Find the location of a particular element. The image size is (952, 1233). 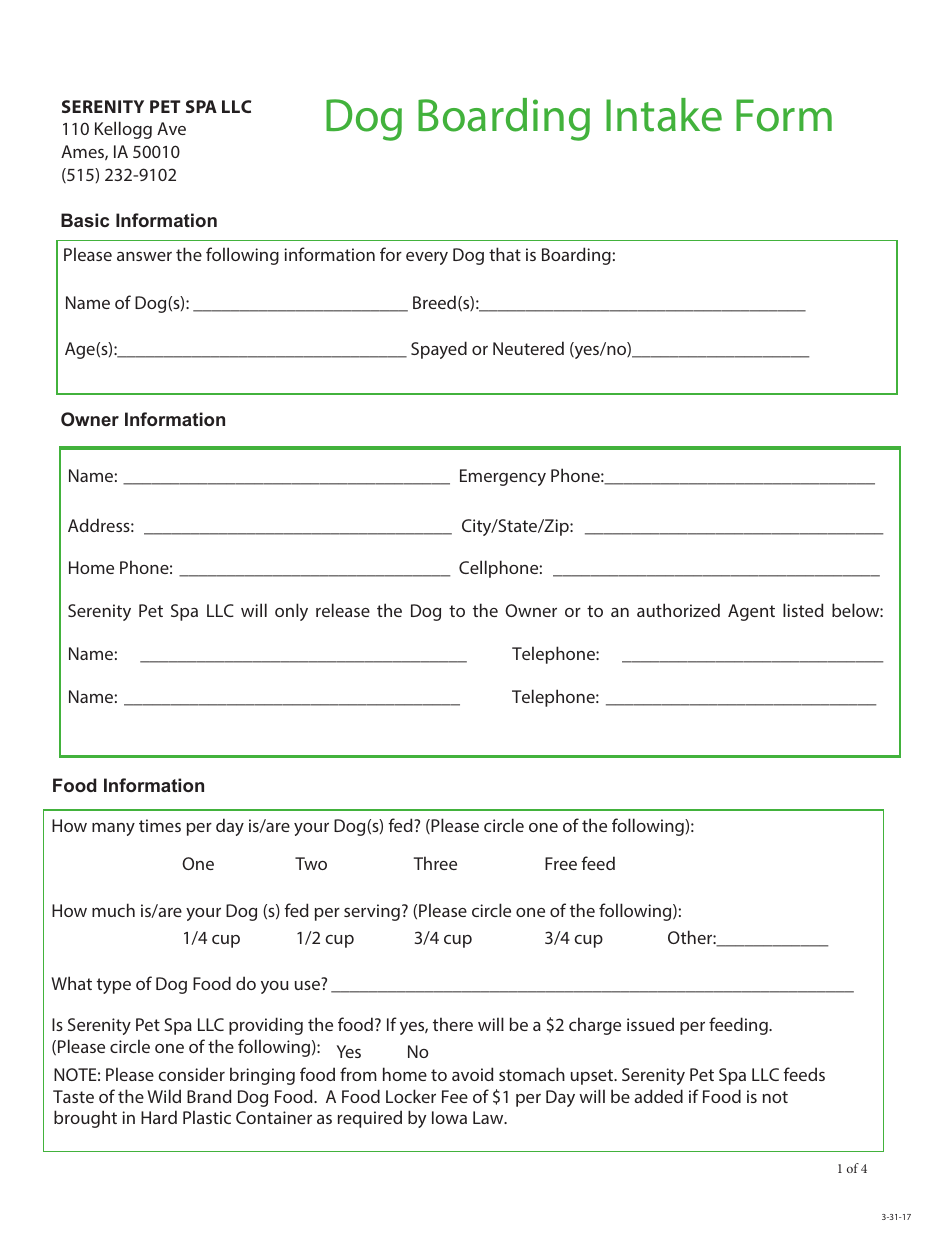

every is located at coordinates (427, 258).
